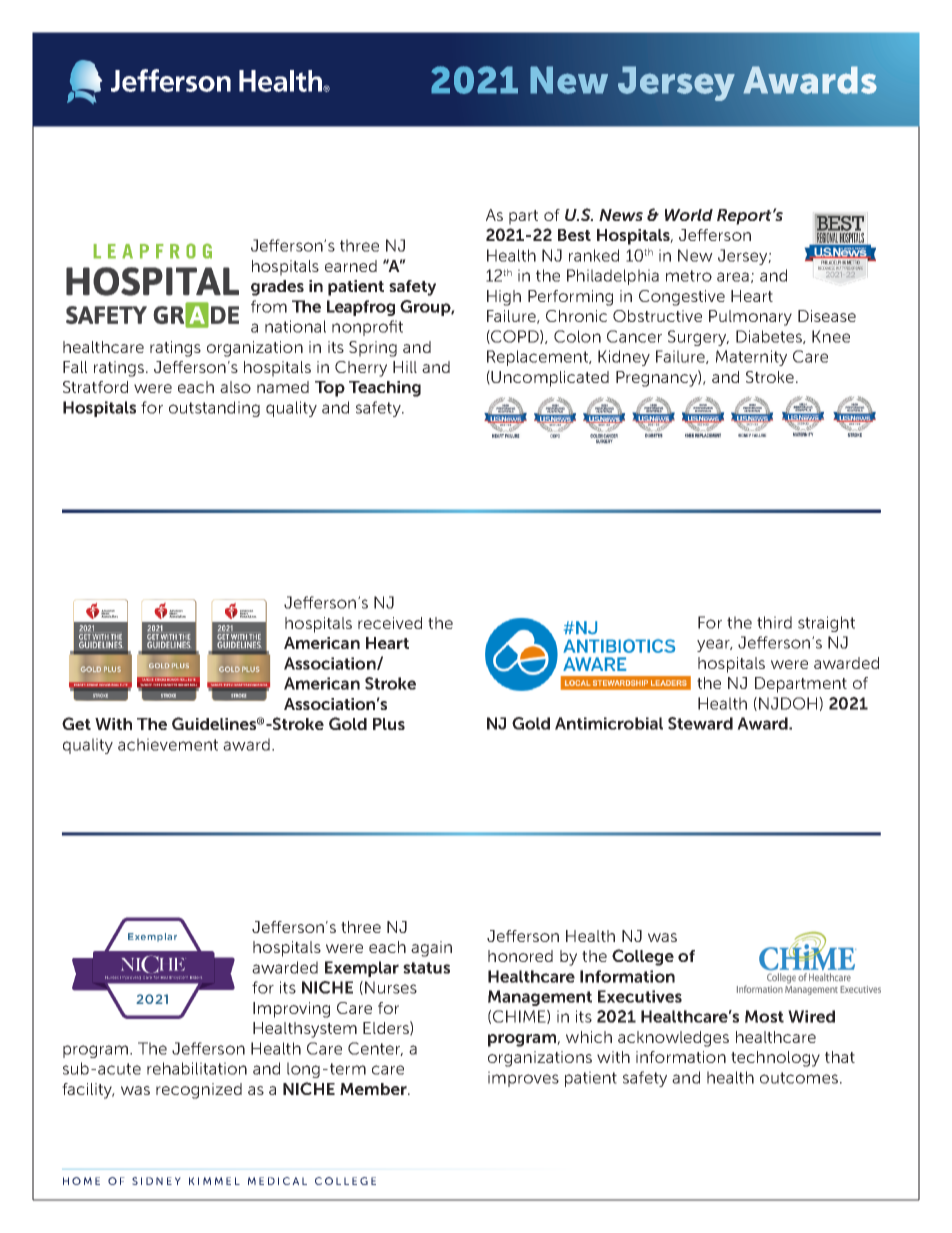 The width and height of the screenshot is (952, 1233). Describe the element at coordinates (168, 744) in the screenshot. I see `achievement` at that location.
